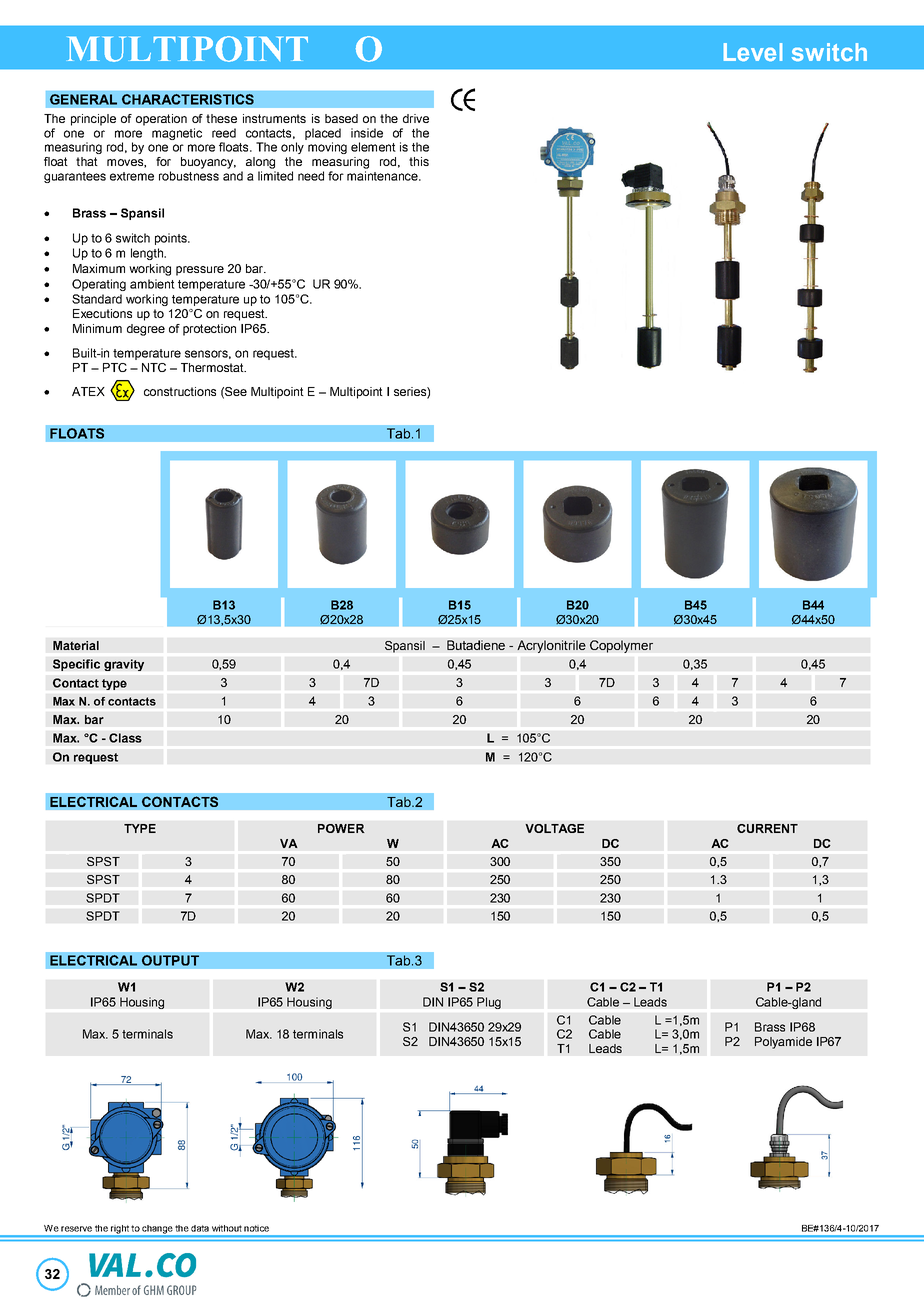  I want to click on Level, so click(753, 52).
